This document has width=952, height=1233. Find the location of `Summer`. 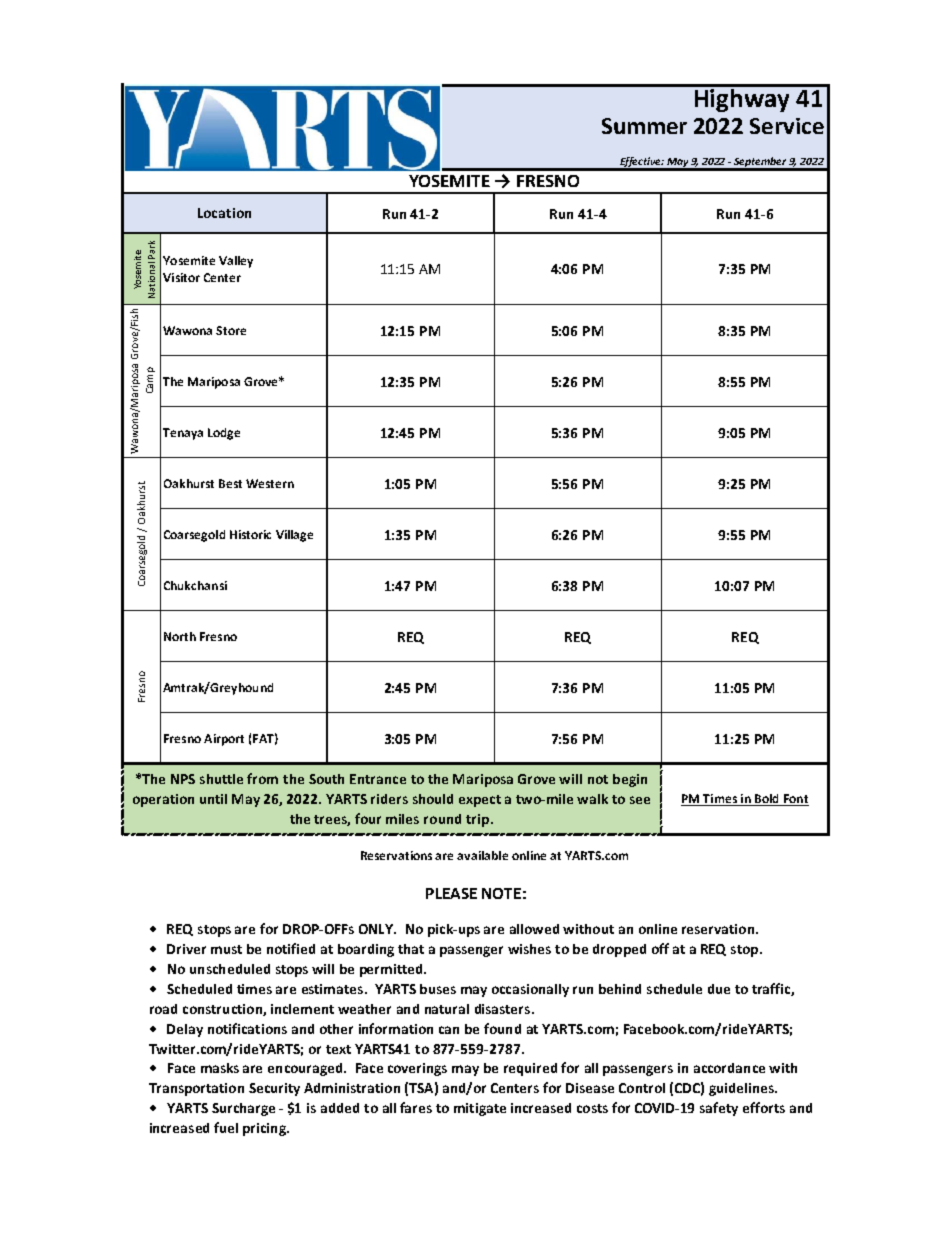

Summer is located at coordinates (644, 126).
